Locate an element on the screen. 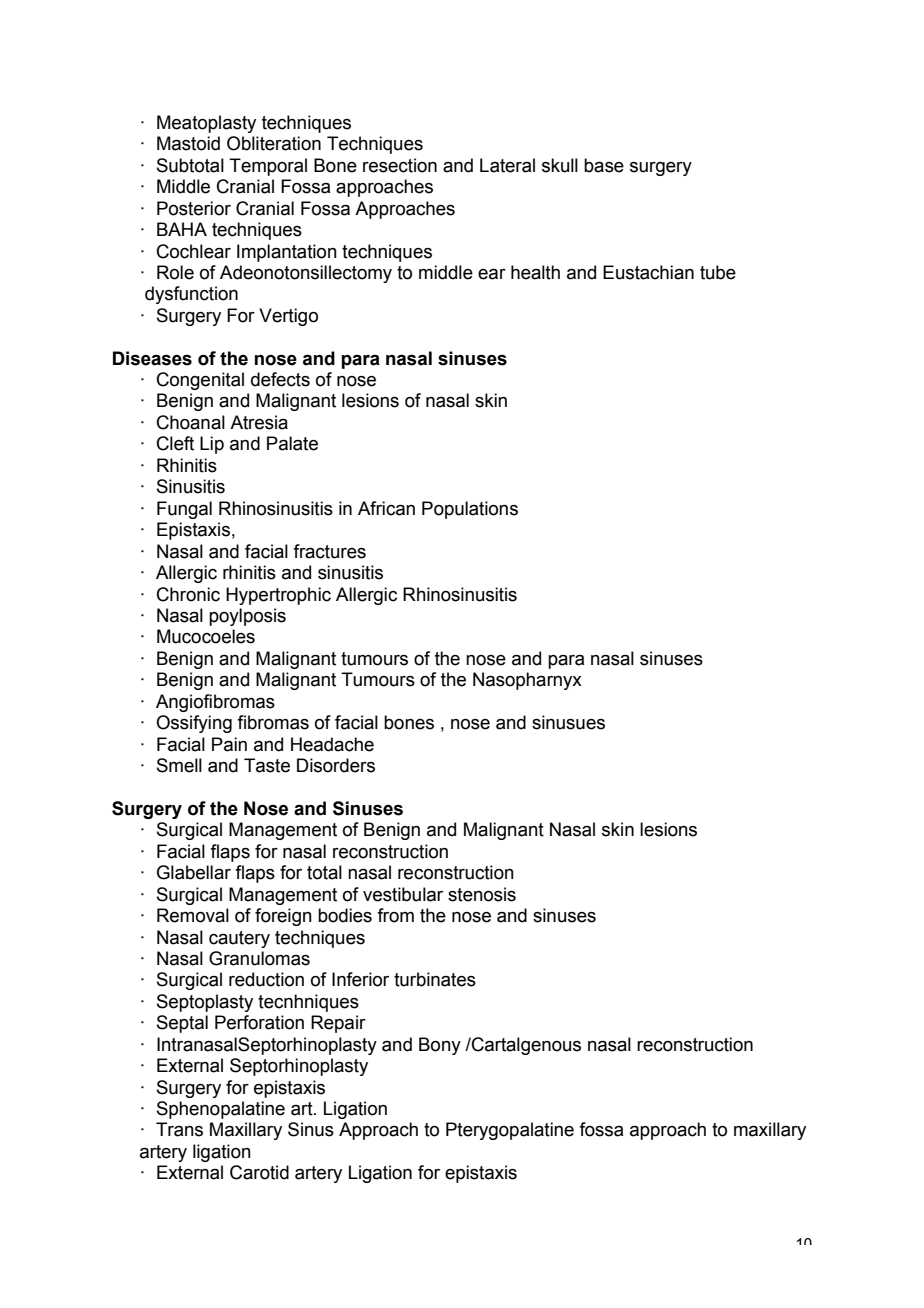  Headache is located at coordinates (332, 744).
